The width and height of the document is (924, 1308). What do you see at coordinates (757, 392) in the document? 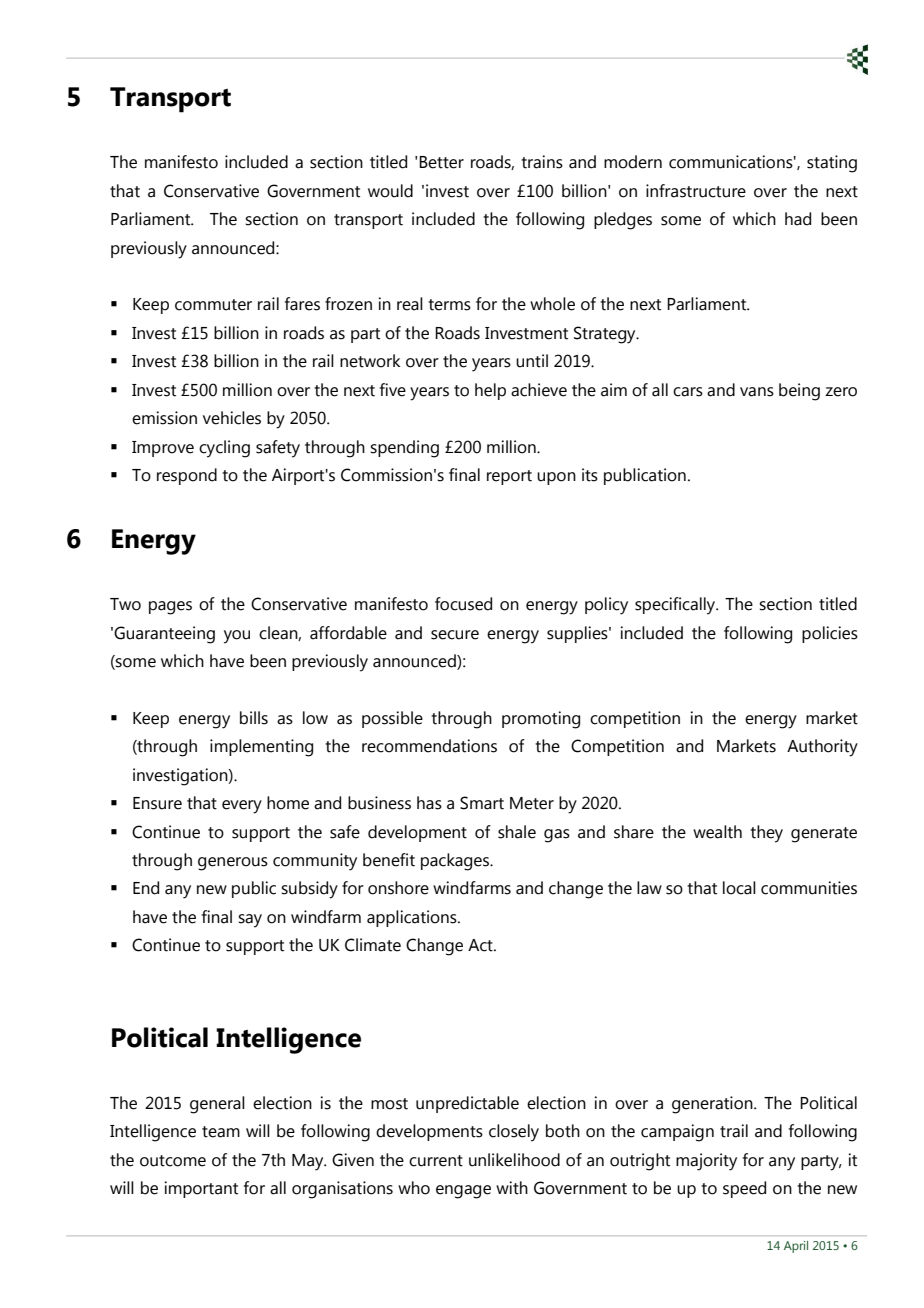
I see `vans` at bounding box center [757, 392].
